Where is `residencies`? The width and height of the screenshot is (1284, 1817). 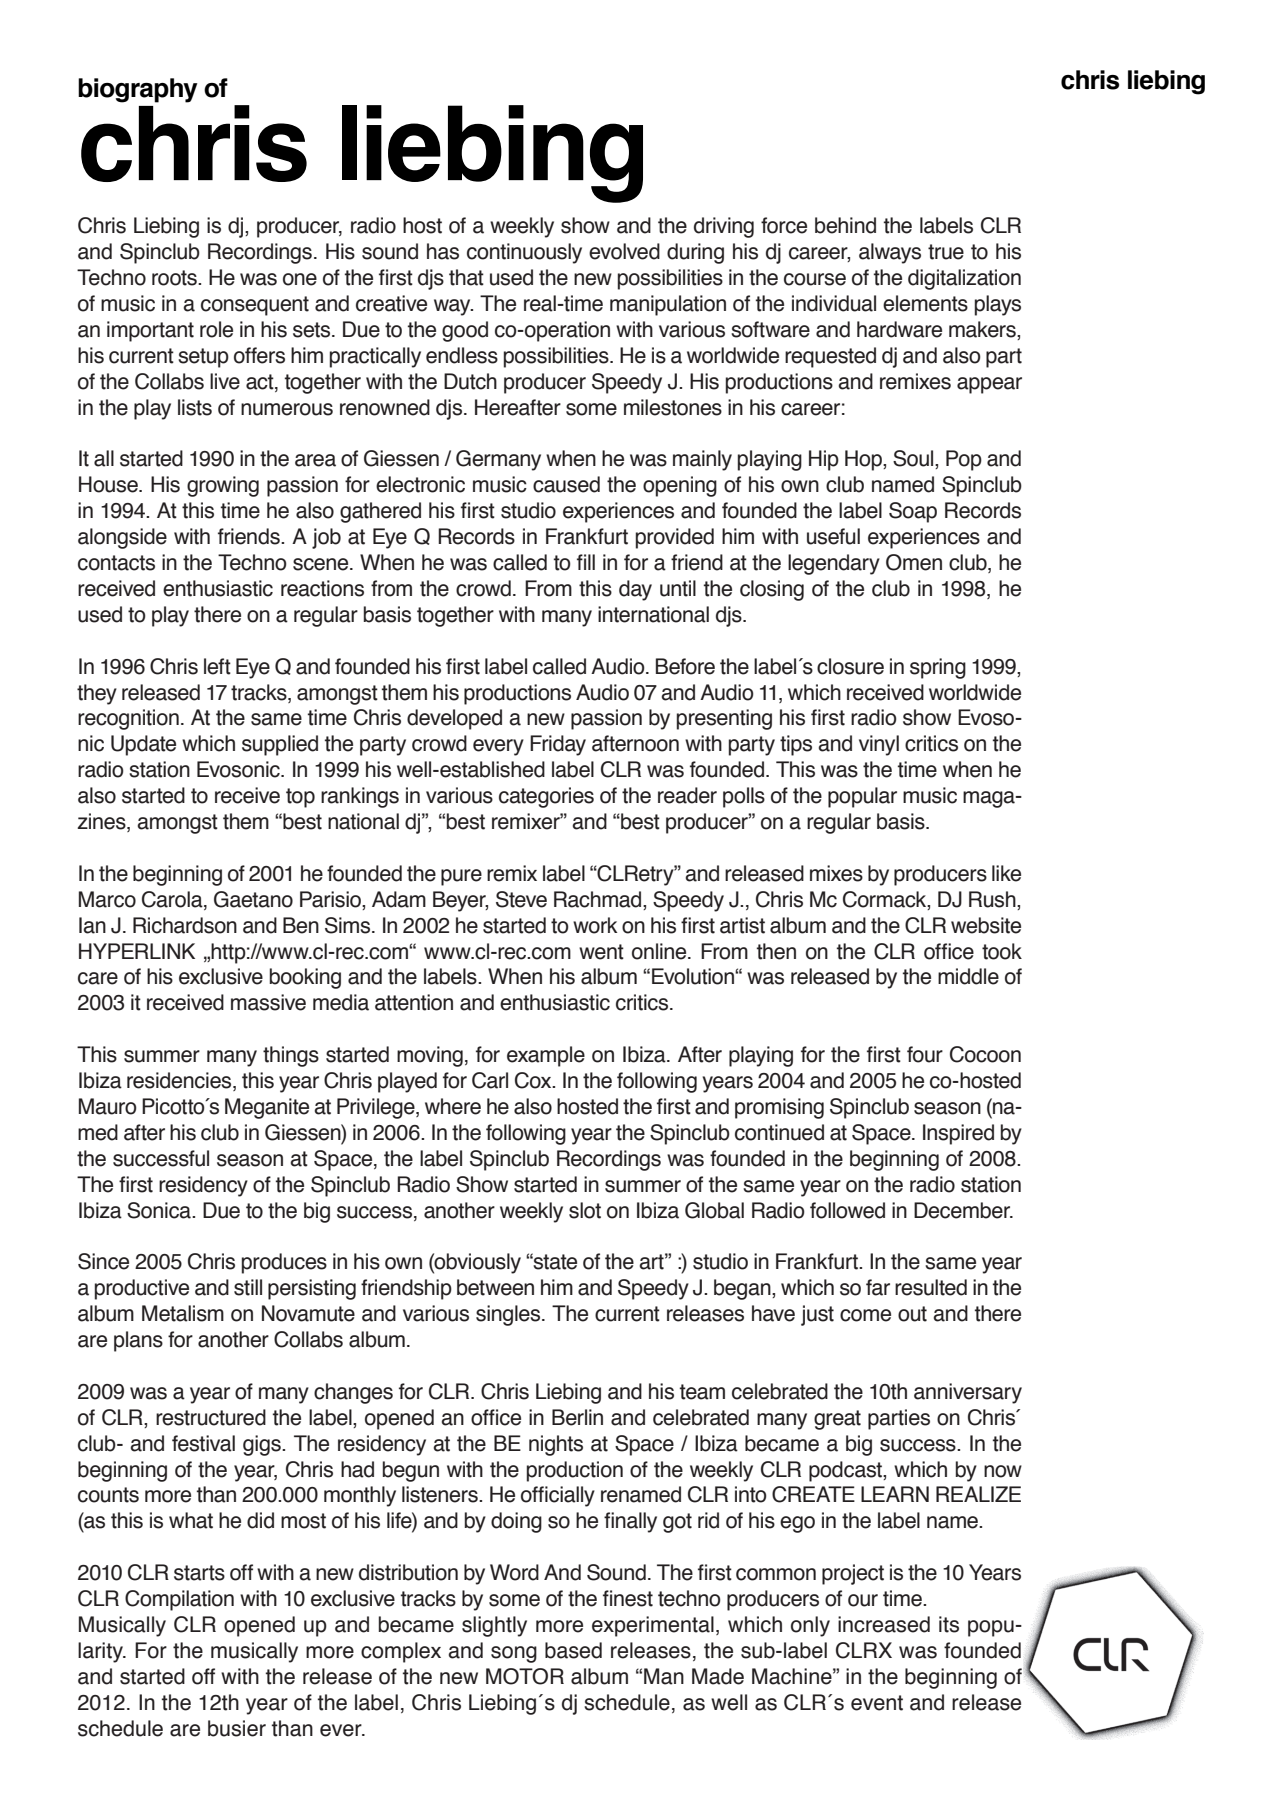 residencies is located at coordinates (180, 1081).
